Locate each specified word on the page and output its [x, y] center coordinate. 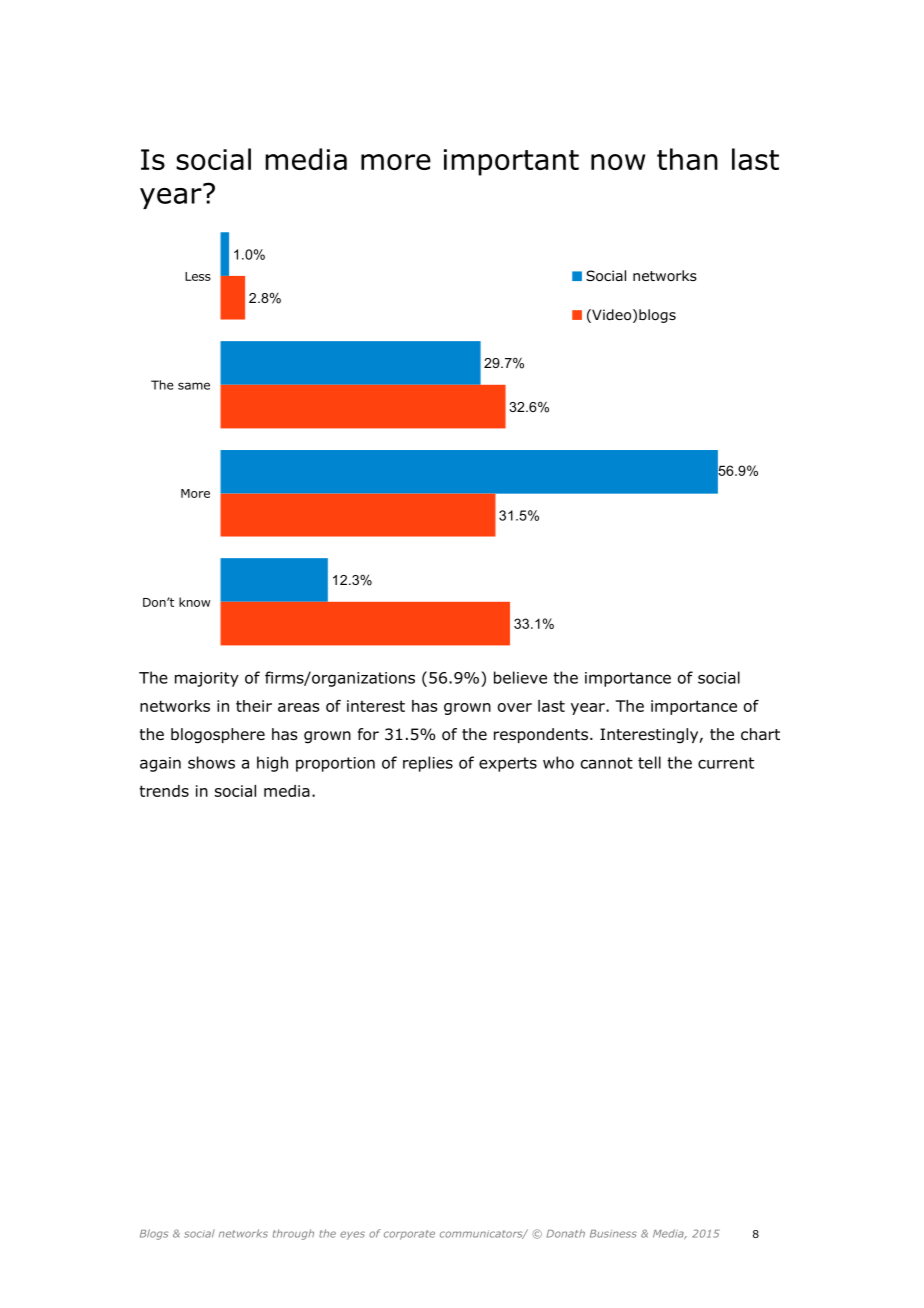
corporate [409, 1235]
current [726, 763]
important [511, 162]
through [293, 1234]
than [687, 159]
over [515, 707]
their [254, 706]
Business [613, 1234]
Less [198, 276]
